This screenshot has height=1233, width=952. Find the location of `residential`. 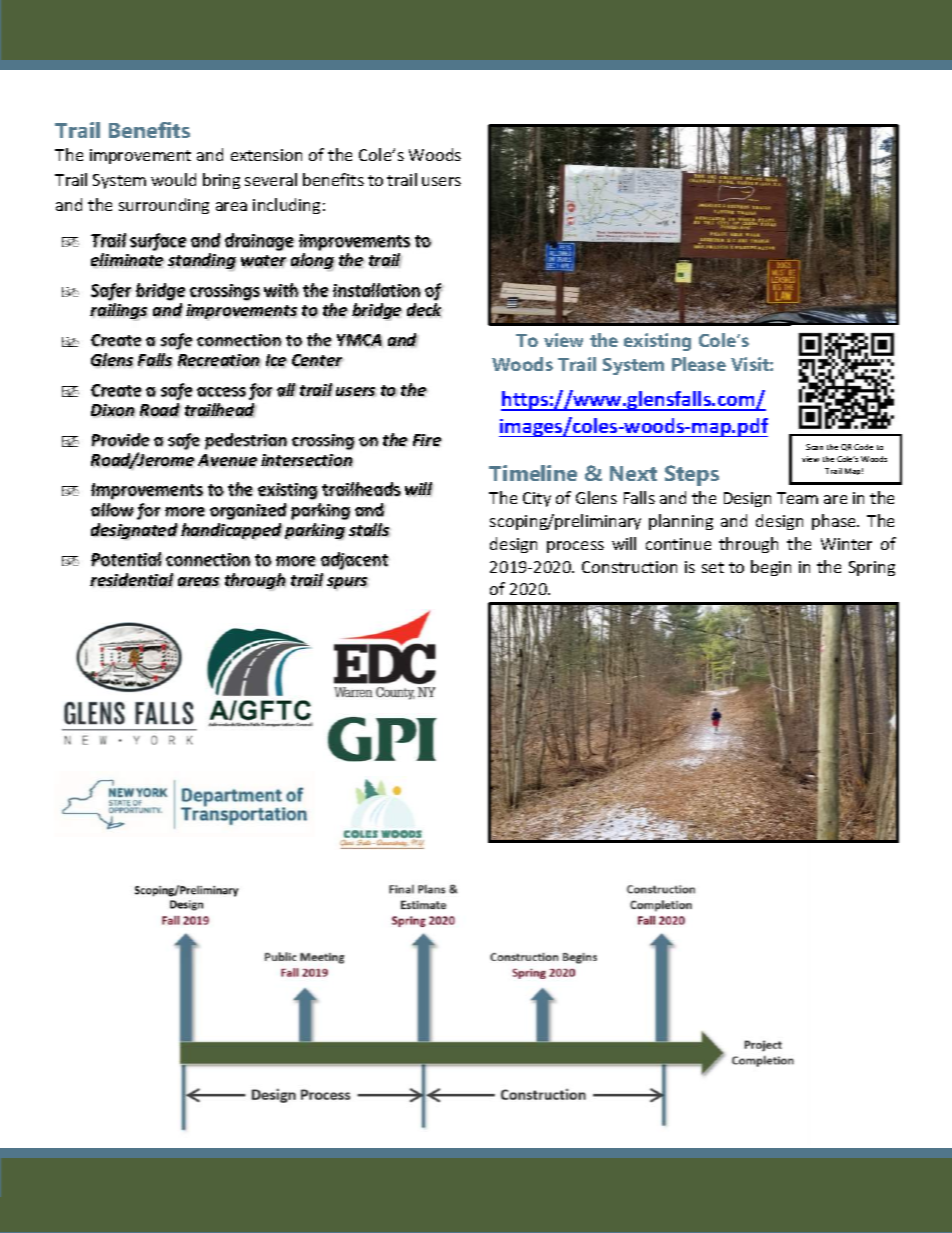

residential is located at coordinates (132, 580).
